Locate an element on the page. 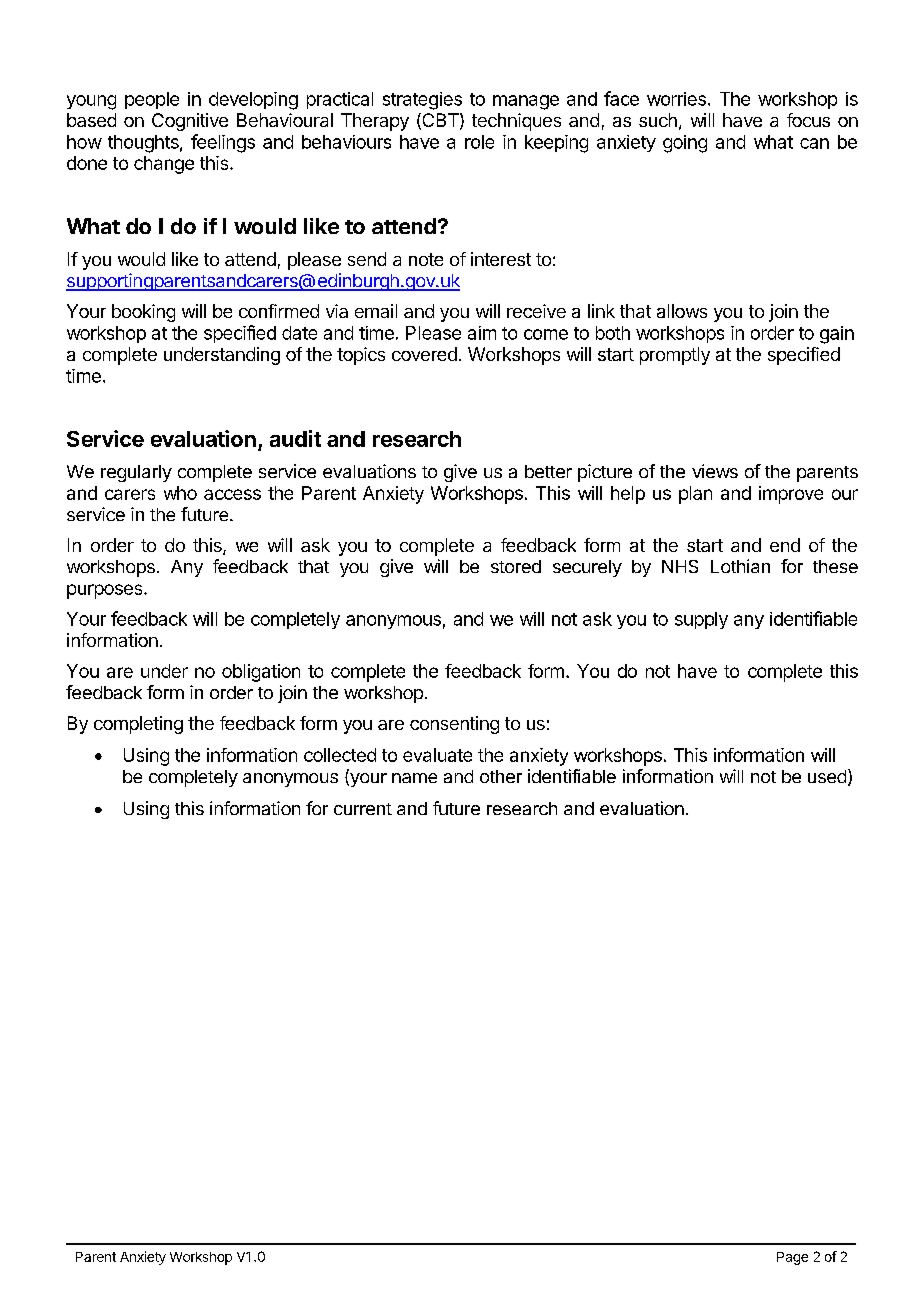 Image resolution: width=924 pixels, height=1308 pixels. views is located at coordinates (715, 471).
